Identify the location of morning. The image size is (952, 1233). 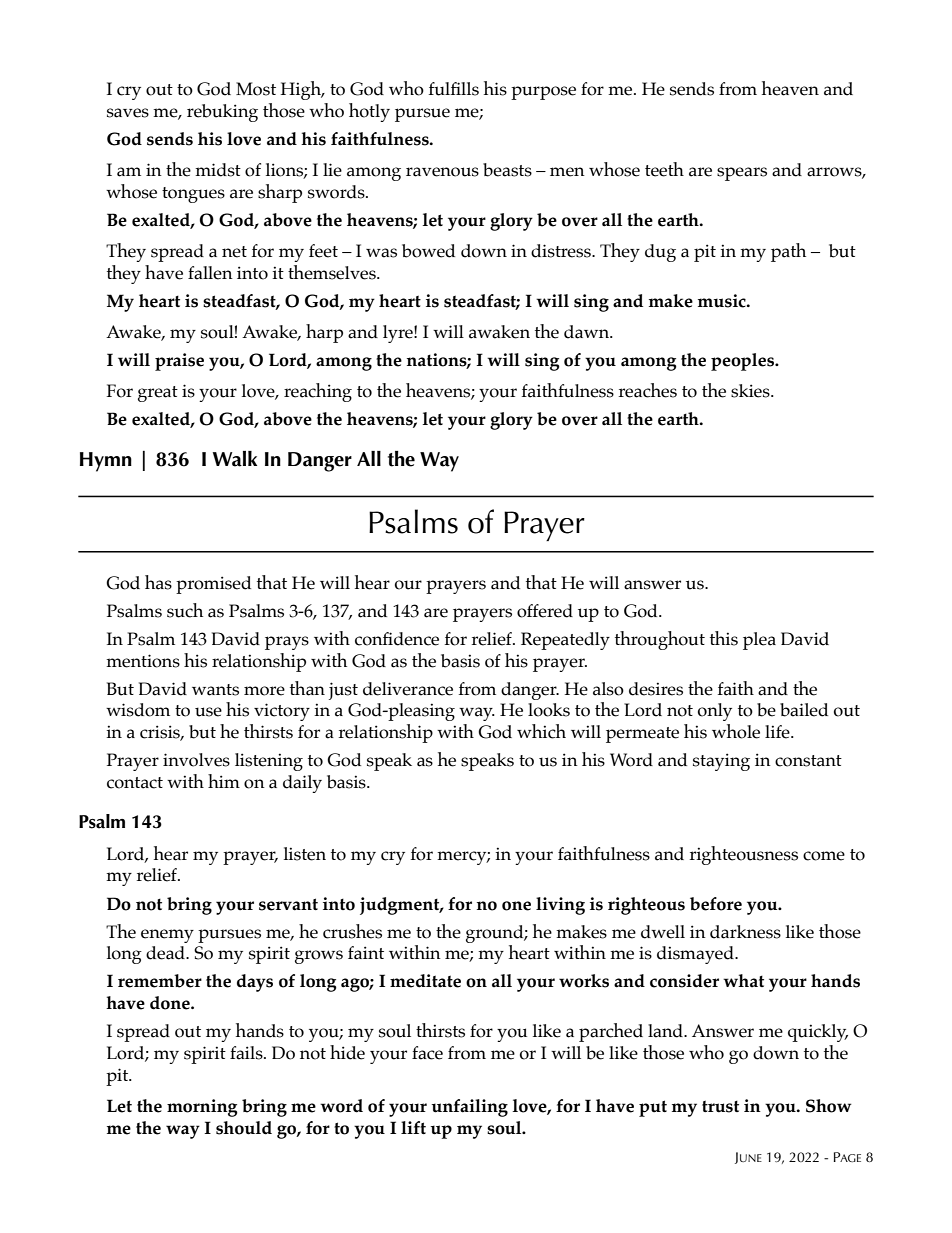
(202, 1108).
